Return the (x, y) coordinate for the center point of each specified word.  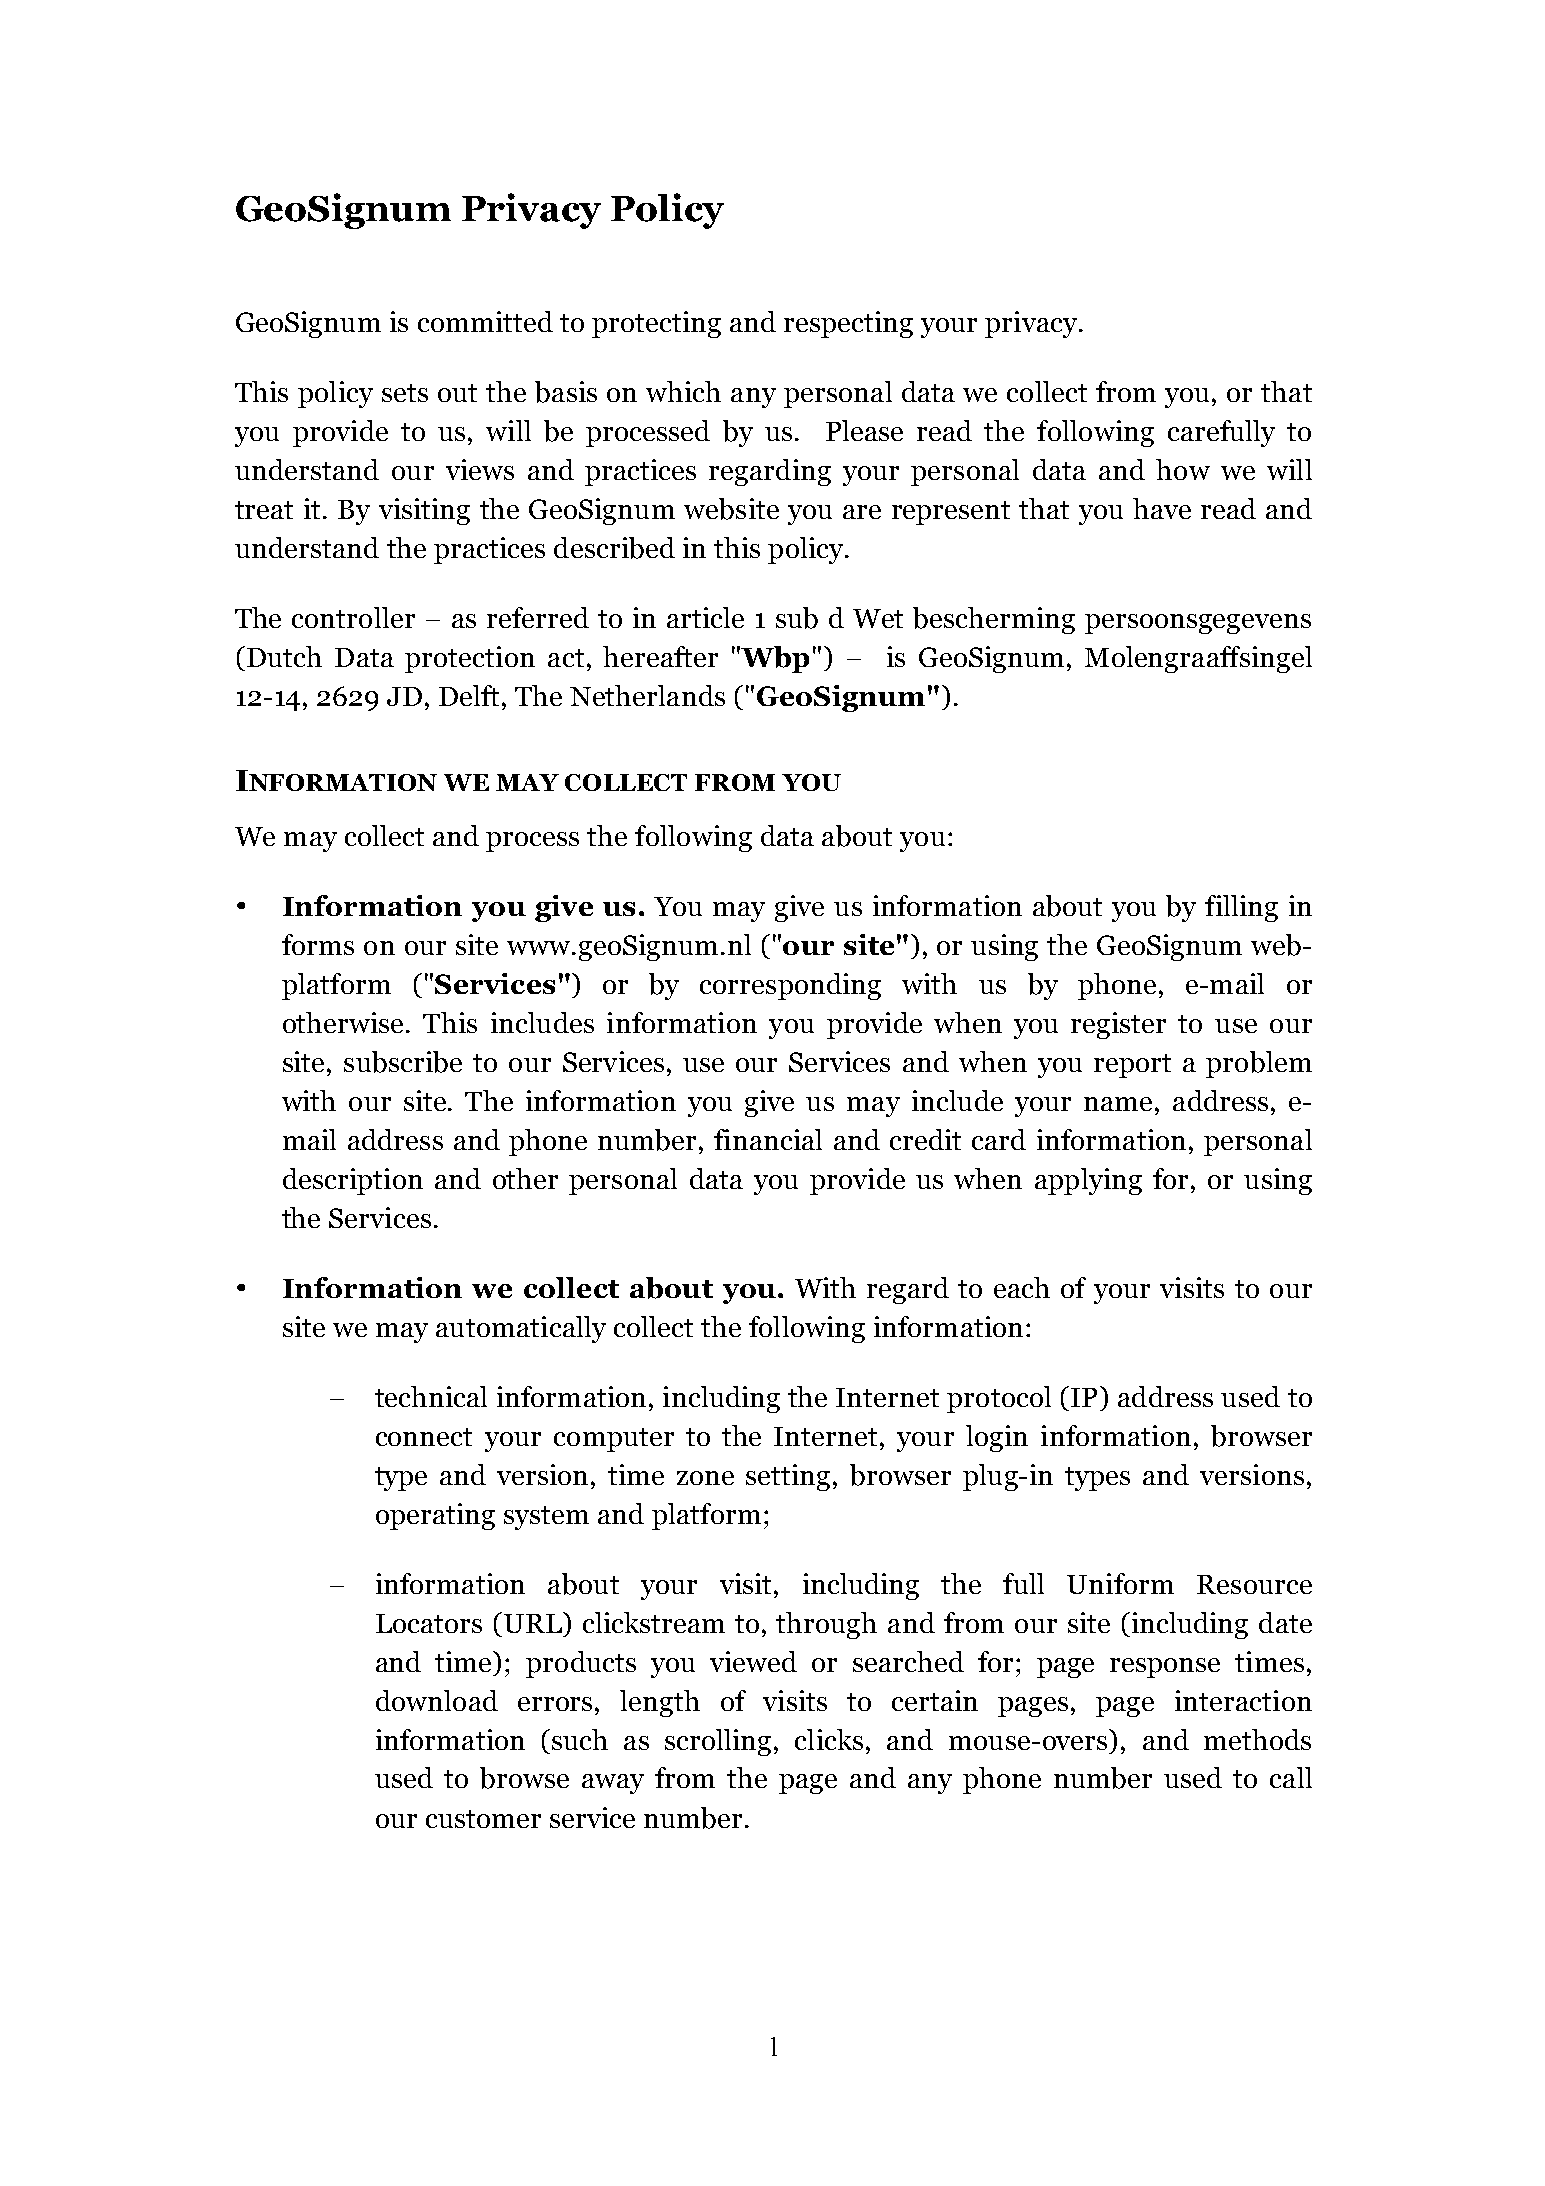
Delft (471, 695)
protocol (999, 1399)
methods (1257, 1739)
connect (424, 1437)
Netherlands (647, 695)
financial (768, 1139)
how (1183, 469)
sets (405, 393)
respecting (848, 324)
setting (788, 1477)
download (437, 1700)
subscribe (403, 1062)
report (1132, 1066)
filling (1241, 908)
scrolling (718, 1742)
